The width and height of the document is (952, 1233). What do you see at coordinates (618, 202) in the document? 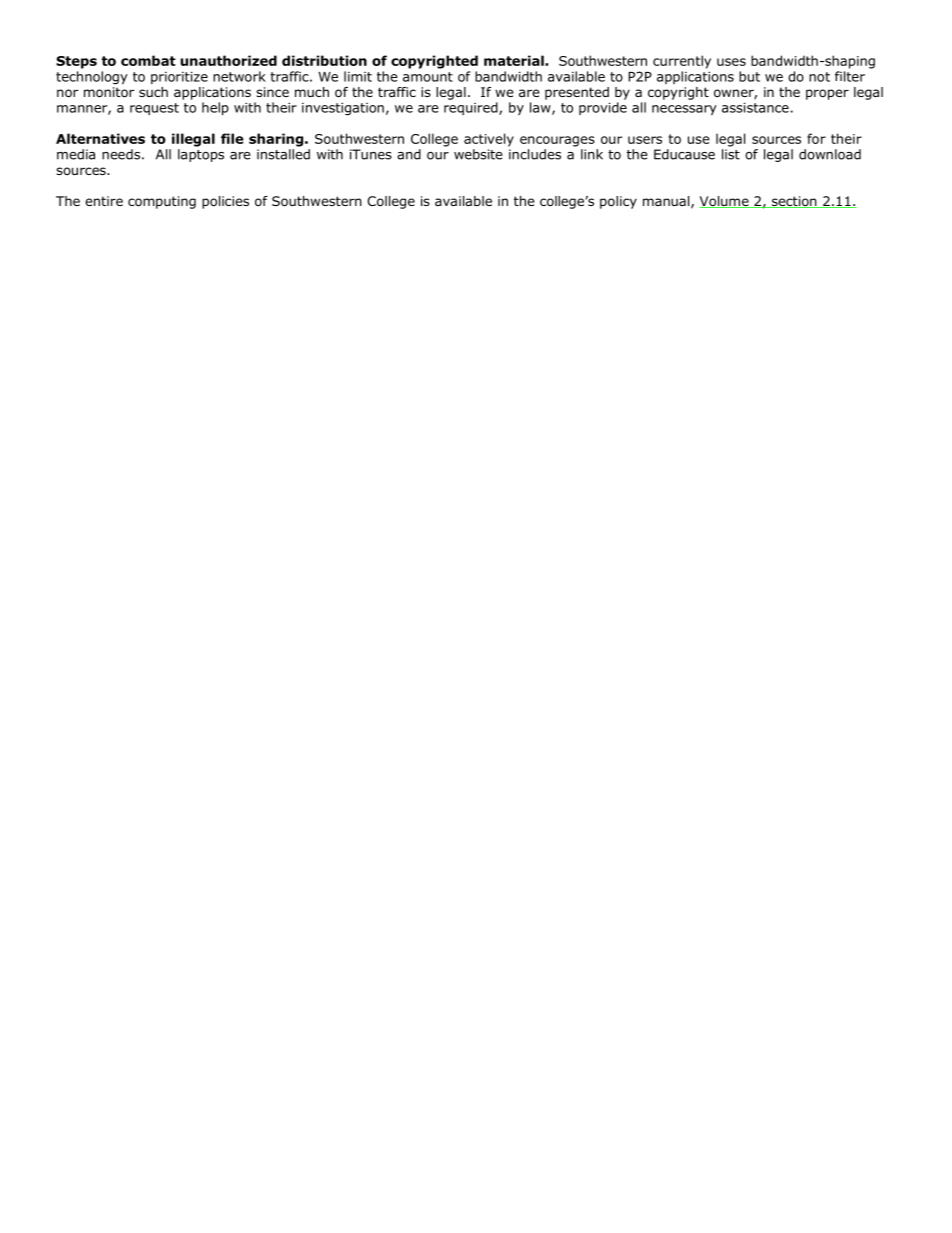
I see `policy` at bounding box center [618, 202].
